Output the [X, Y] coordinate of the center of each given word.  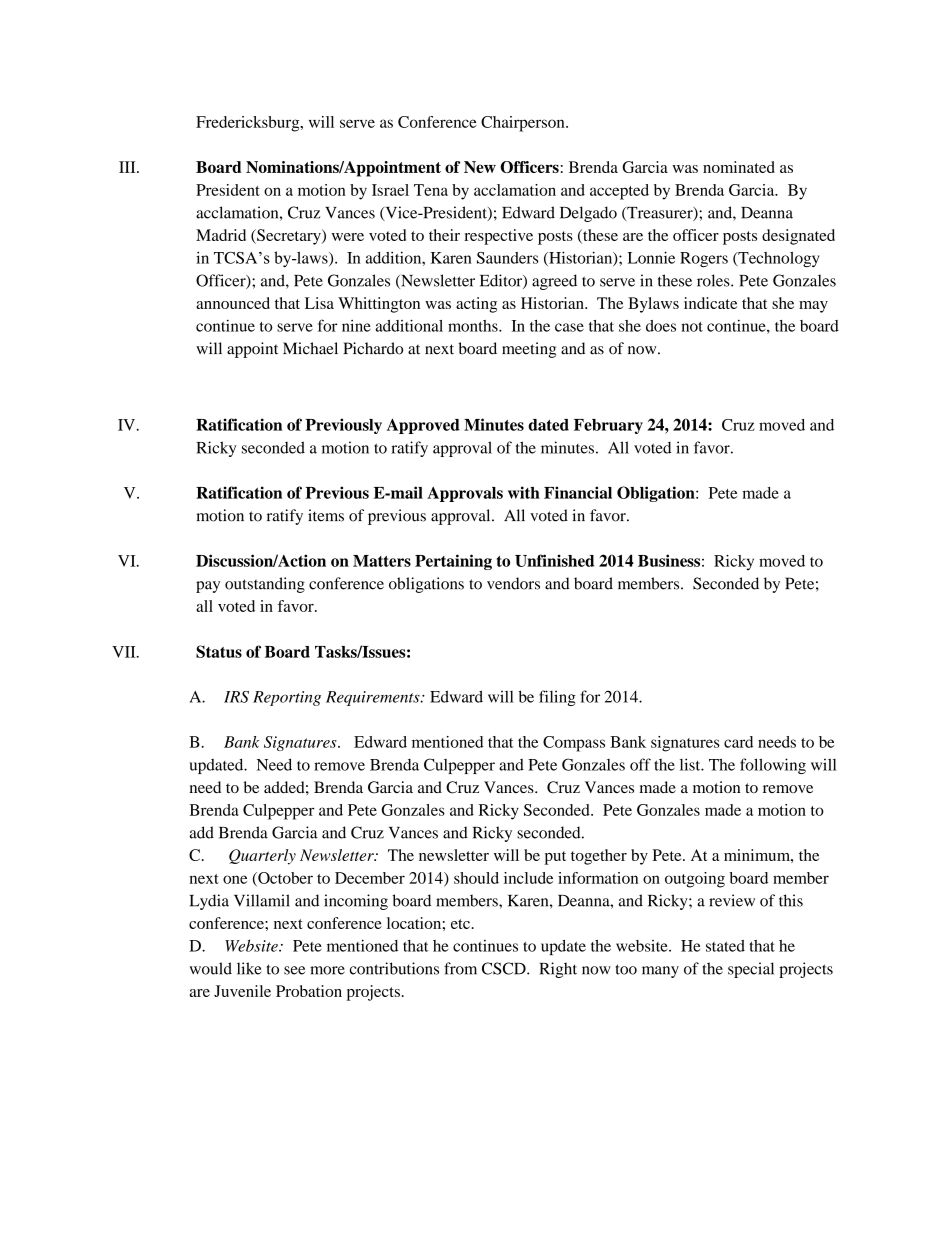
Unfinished [554, 560]
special [751, 970]
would [211, 968]
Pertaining [453, 562]
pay [208, 587]
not [692, 327]
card [738, 742]
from [460, 968]
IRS [236, 697]
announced [233, 303]
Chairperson [524, 124]
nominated [739, 167]
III [128, 167]
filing [557, 698]
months [474, 326]
